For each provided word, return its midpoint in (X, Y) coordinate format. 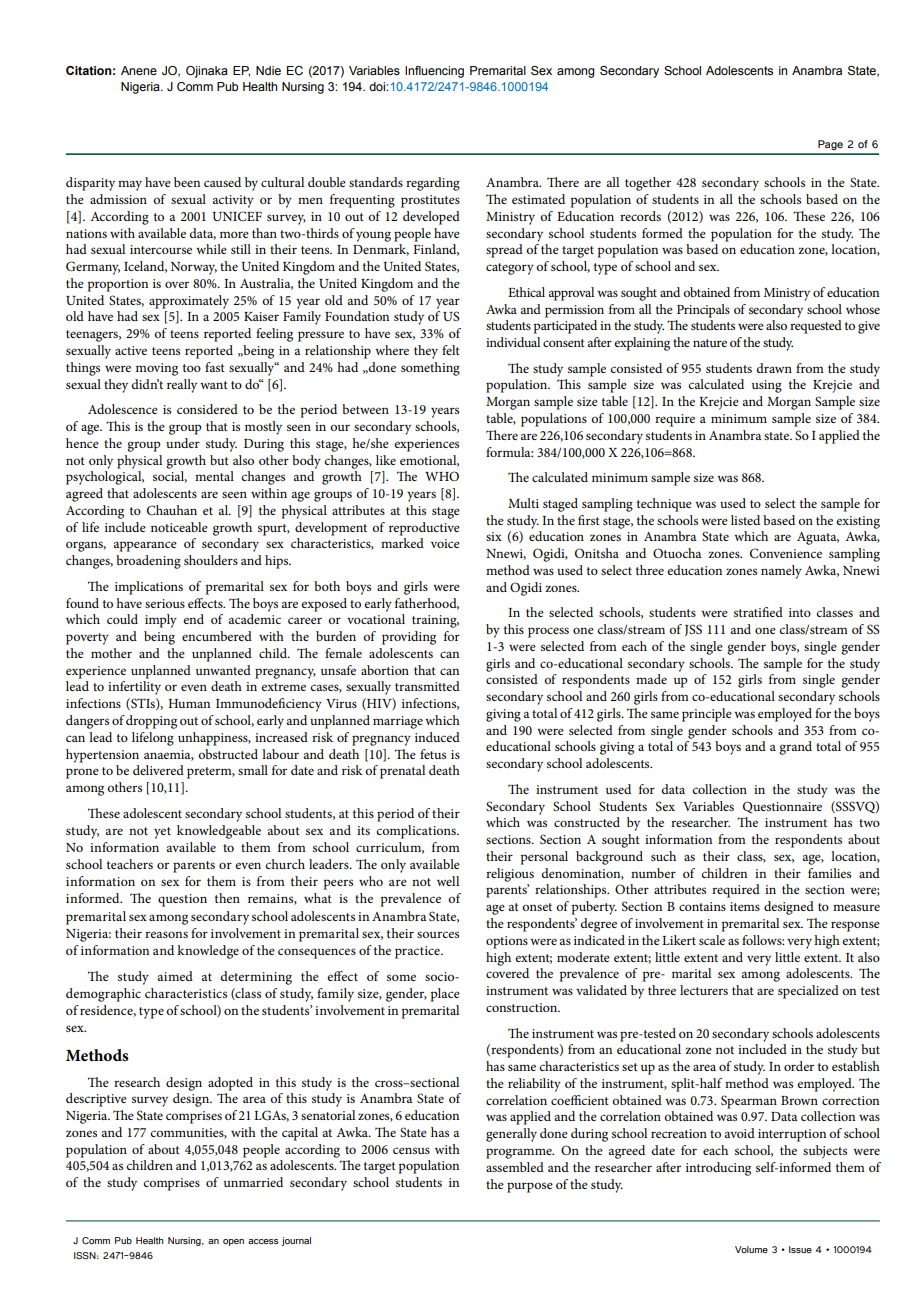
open (233, 1242)
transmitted (427, 686)
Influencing (434, 72)
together (648, 184)
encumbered (217, 636)
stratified (758, 612)
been (187, 182)
